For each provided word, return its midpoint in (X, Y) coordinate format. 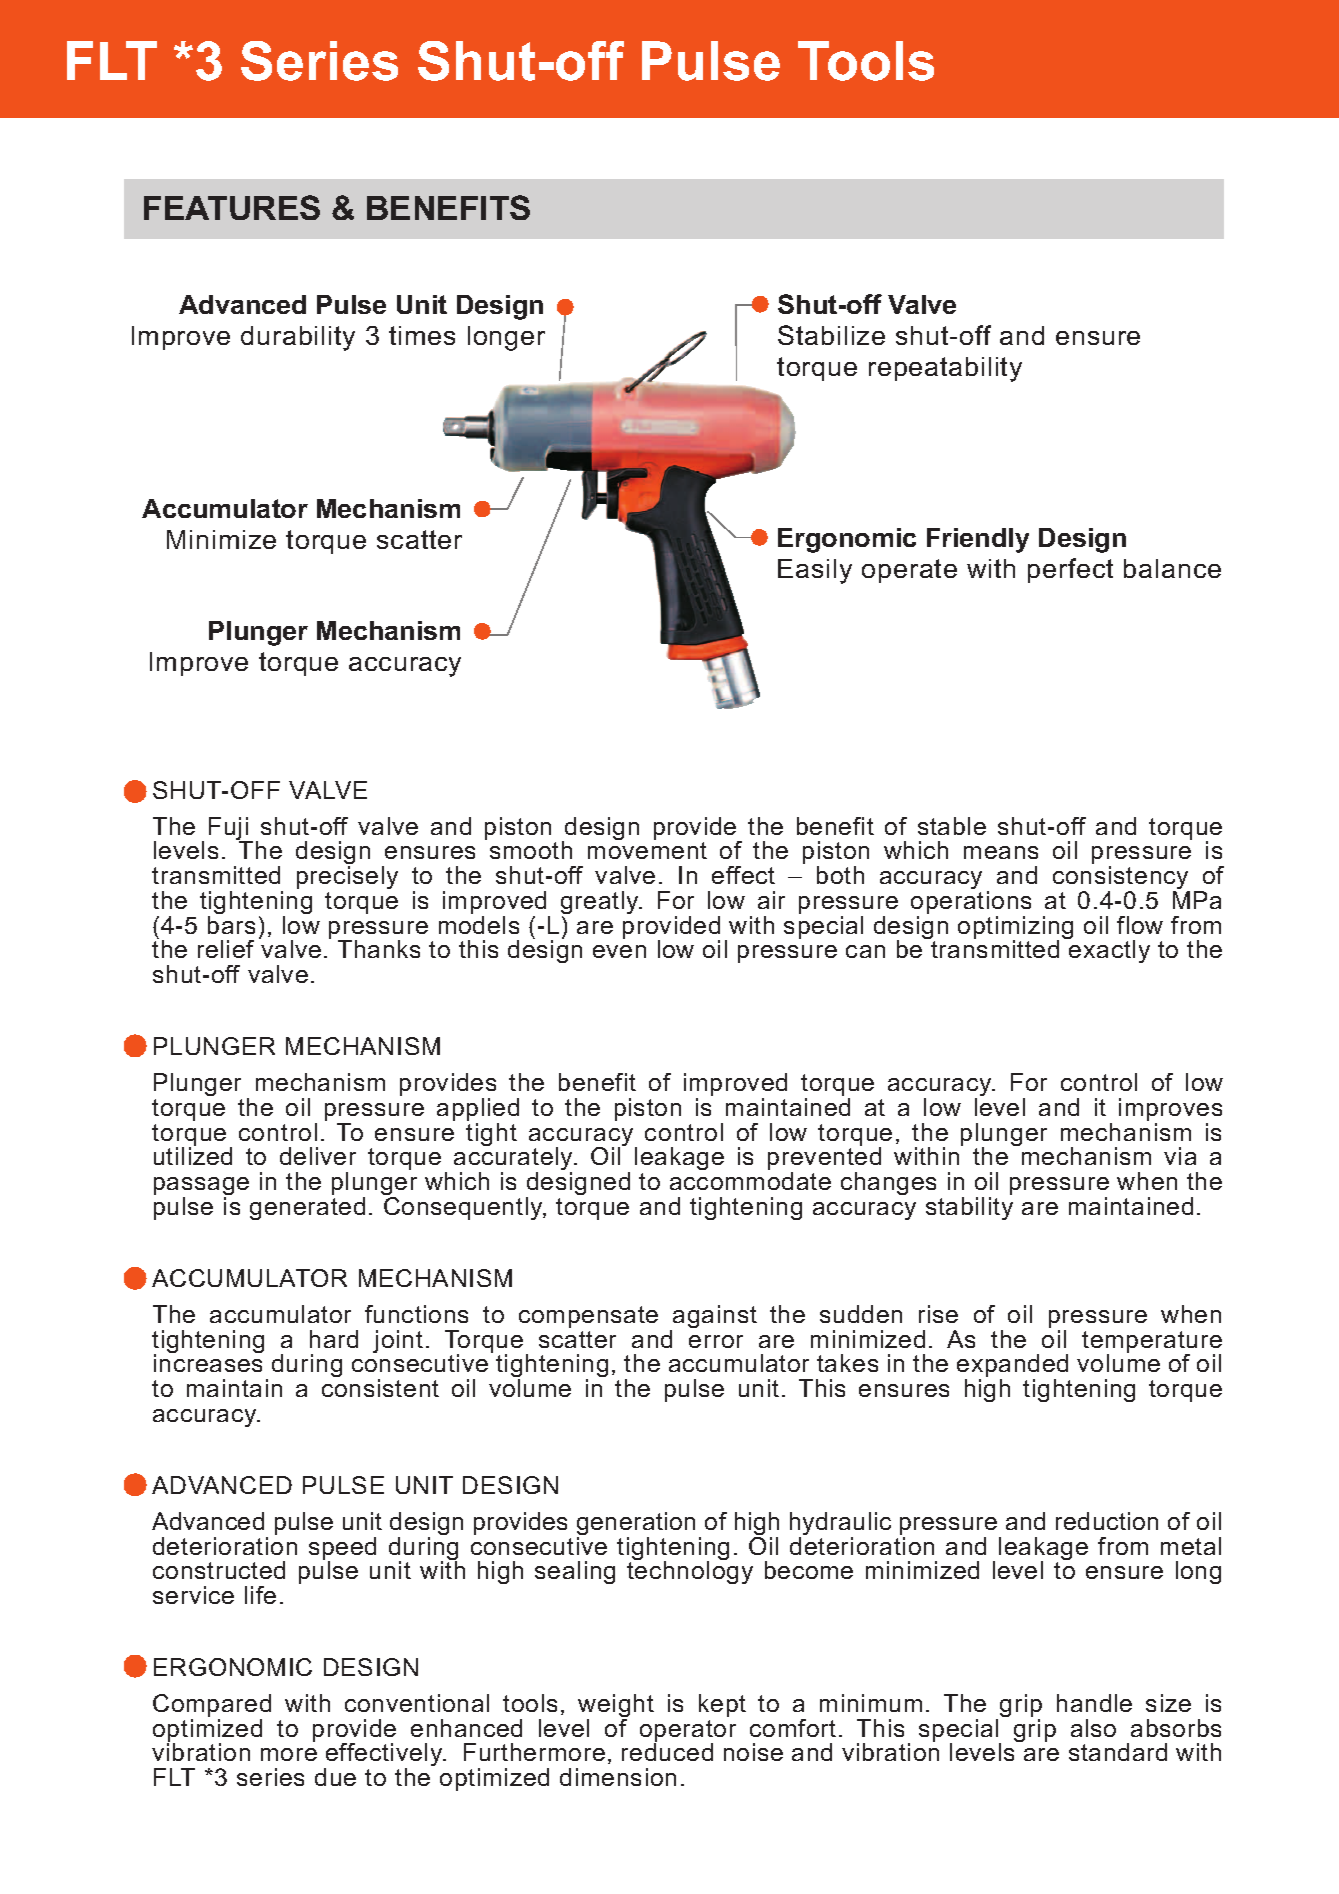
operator (688, 1732)
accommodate (750, 1181)
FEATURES (232, 207)
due (335, 1777)
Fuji (229, 830)
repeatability (945, 369)
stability (969, 1208)
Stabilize (831, 335)
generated (307, 1208)
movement (647, 850)
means (1001, 852)
